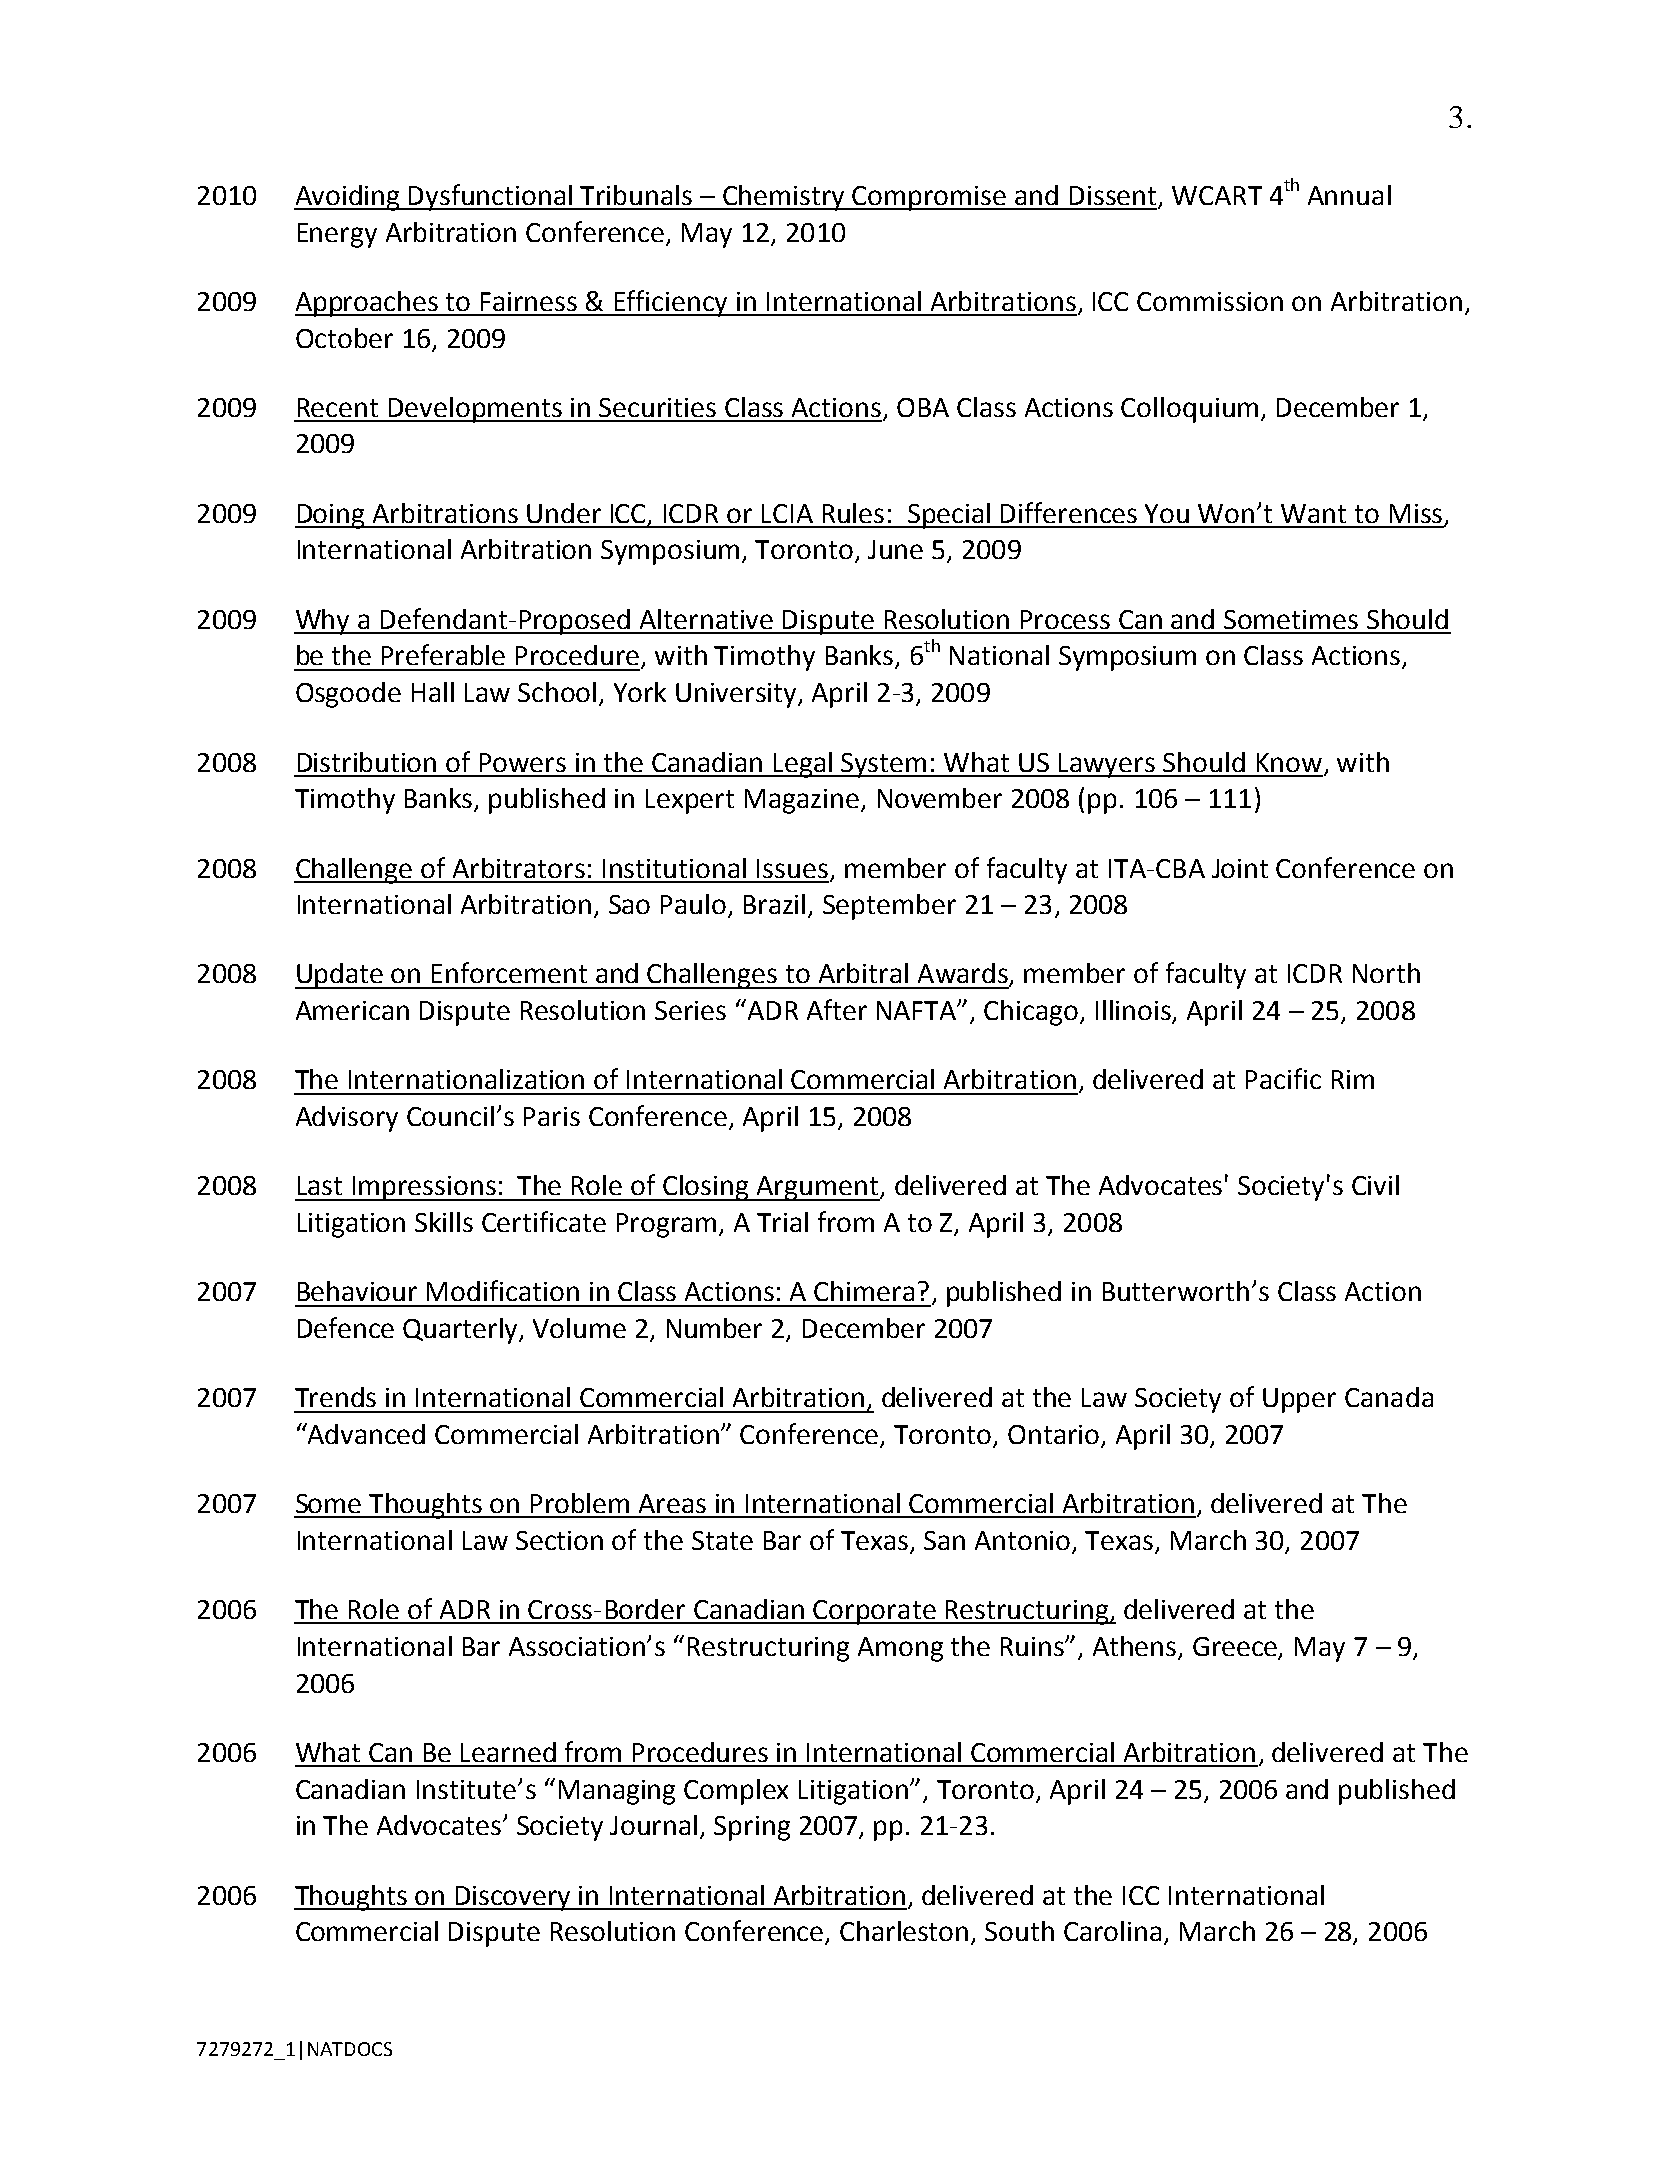 The height and width of the screenshot is (2160, 1669). I want to click on University, so click(738, 695).
